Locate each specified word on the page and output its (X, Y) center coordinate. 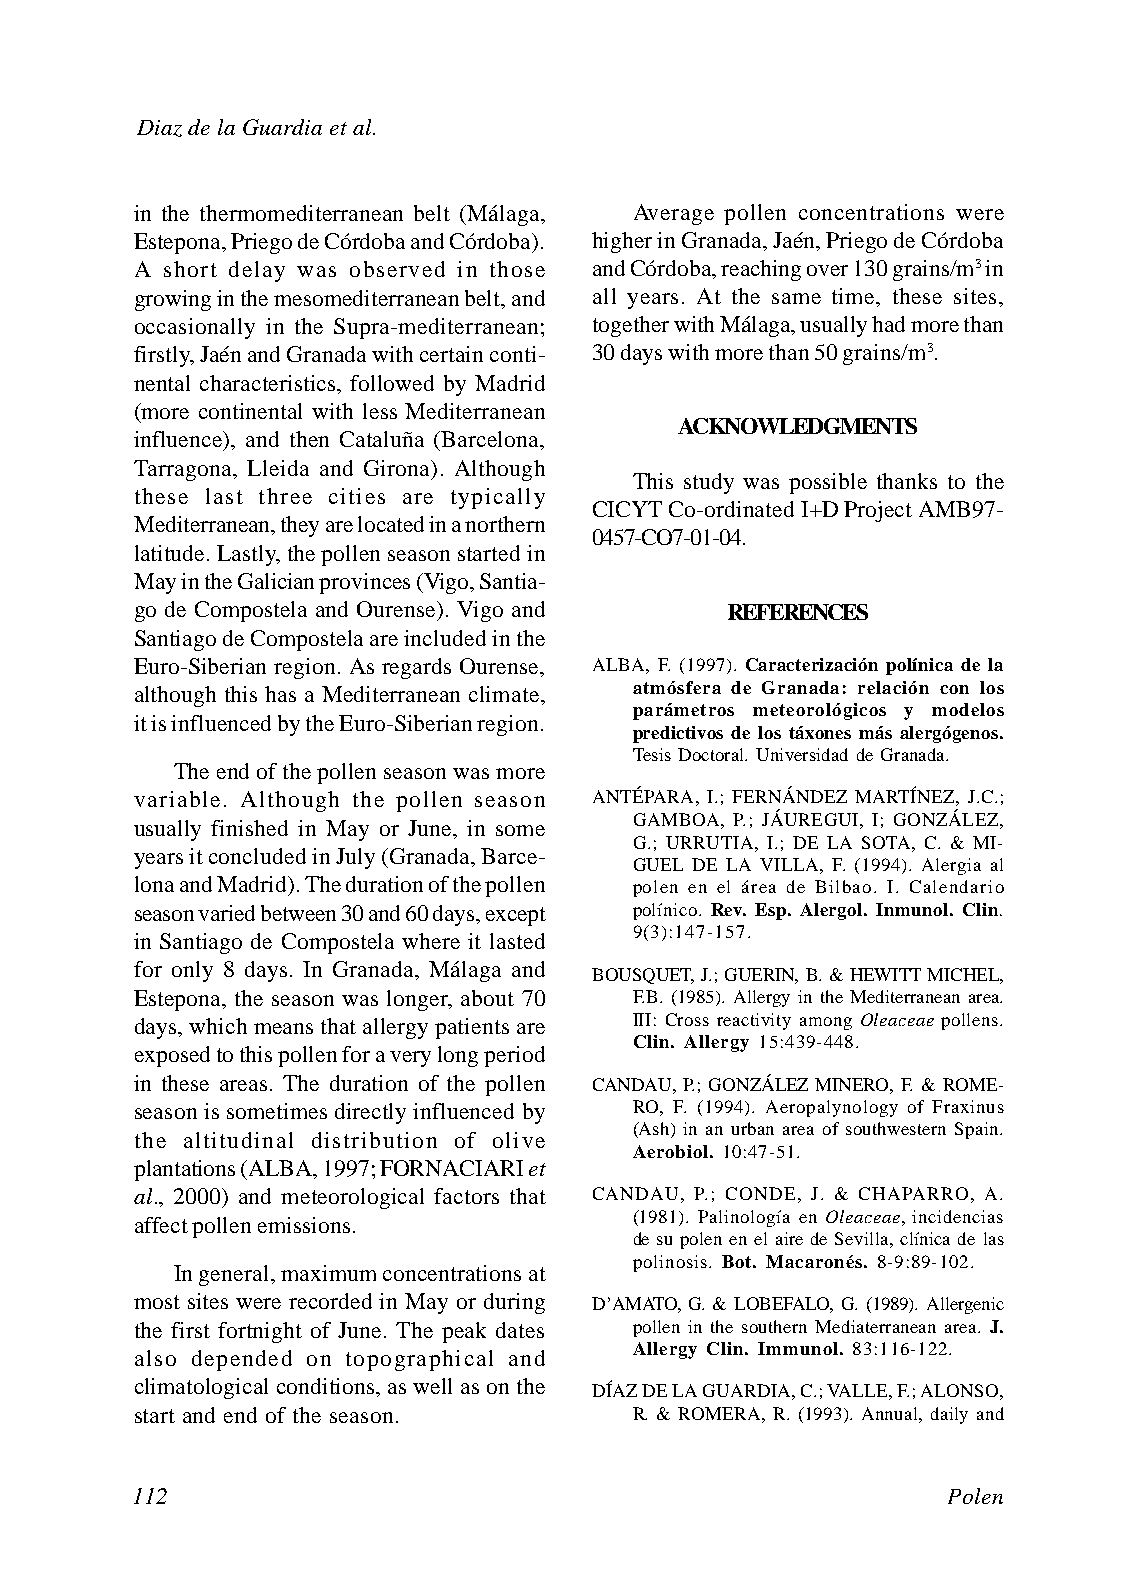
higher (622, 242)
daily (949, 1415)
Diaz (159, 128)
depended (242, 1360)
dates (520, 1330)
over (827, 270)
